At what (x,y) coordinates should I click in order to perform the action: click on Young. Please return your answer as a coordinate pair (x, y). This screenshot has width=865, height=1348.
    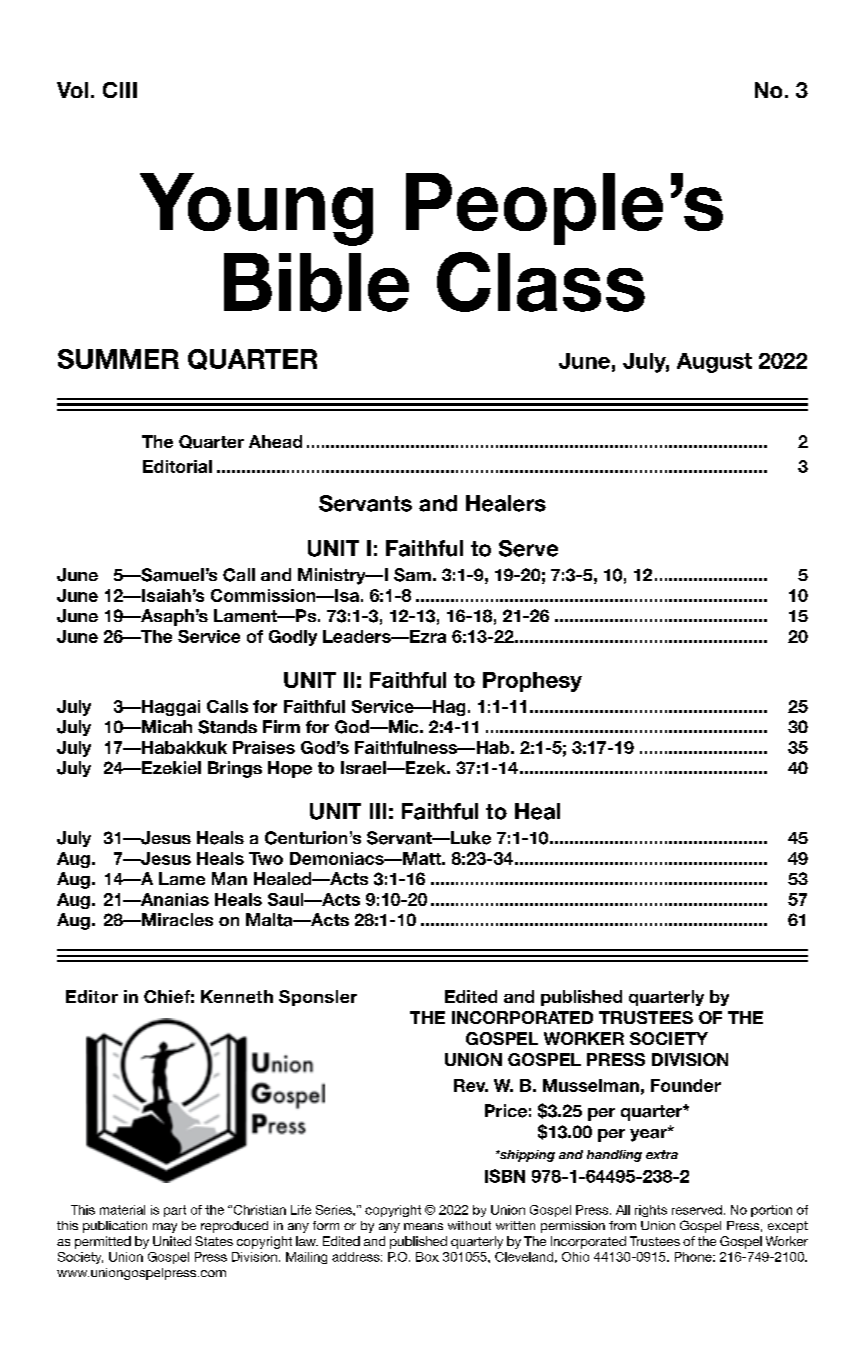
    Looking at the image, I should click on (256, 209).
